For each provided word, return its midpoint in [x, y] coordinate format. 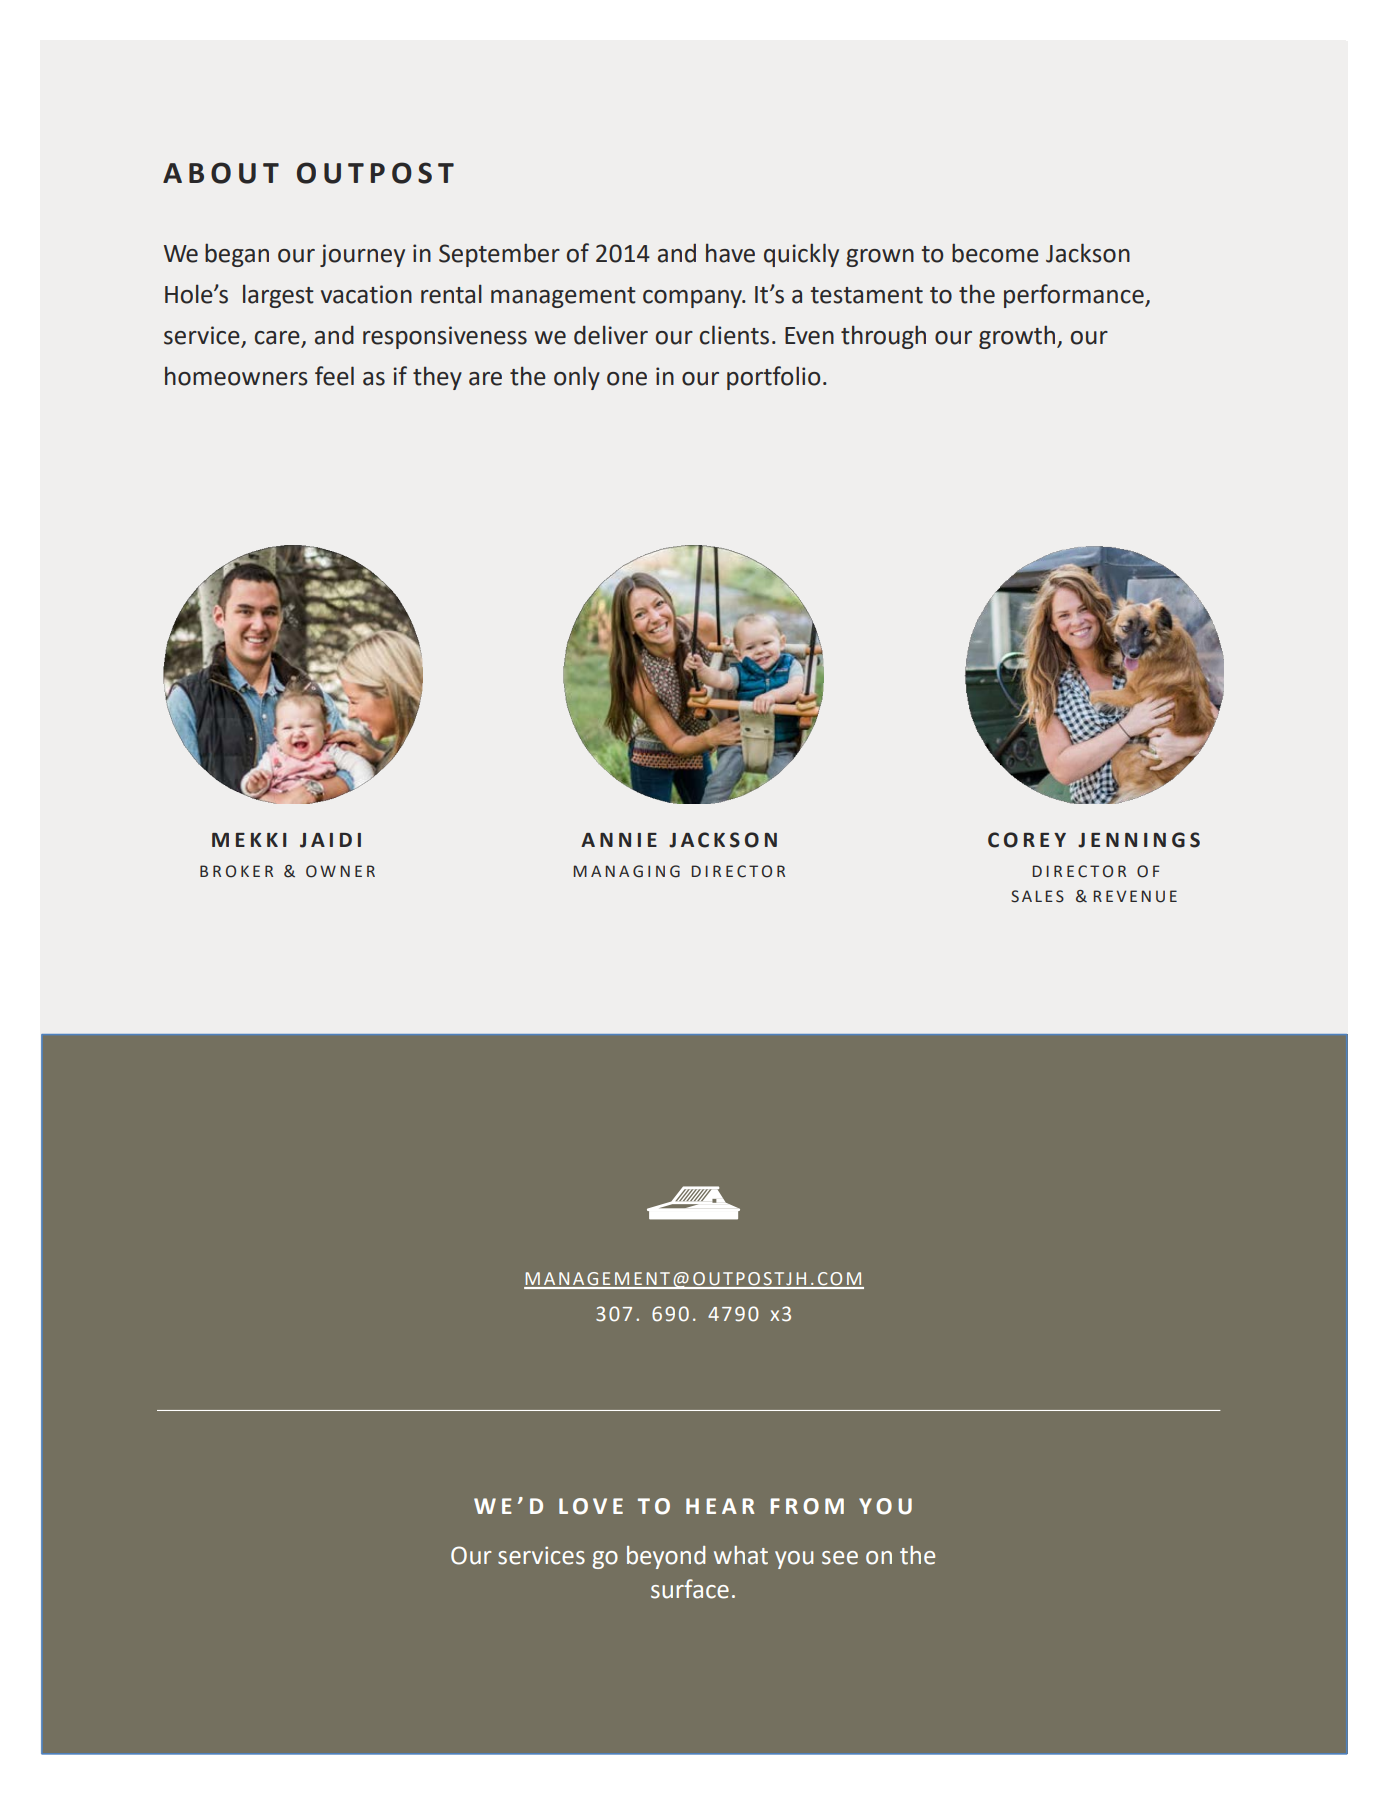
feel [334, 376]
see [840, 1558]
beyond [666, 1557]
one [627, 379]
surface [690, 1589]
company [693, 299]
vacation [366, 294]
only [577, 378]
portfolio [773, 378]
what [741, 1555]
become [995, 253]
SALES [1037, 896]
